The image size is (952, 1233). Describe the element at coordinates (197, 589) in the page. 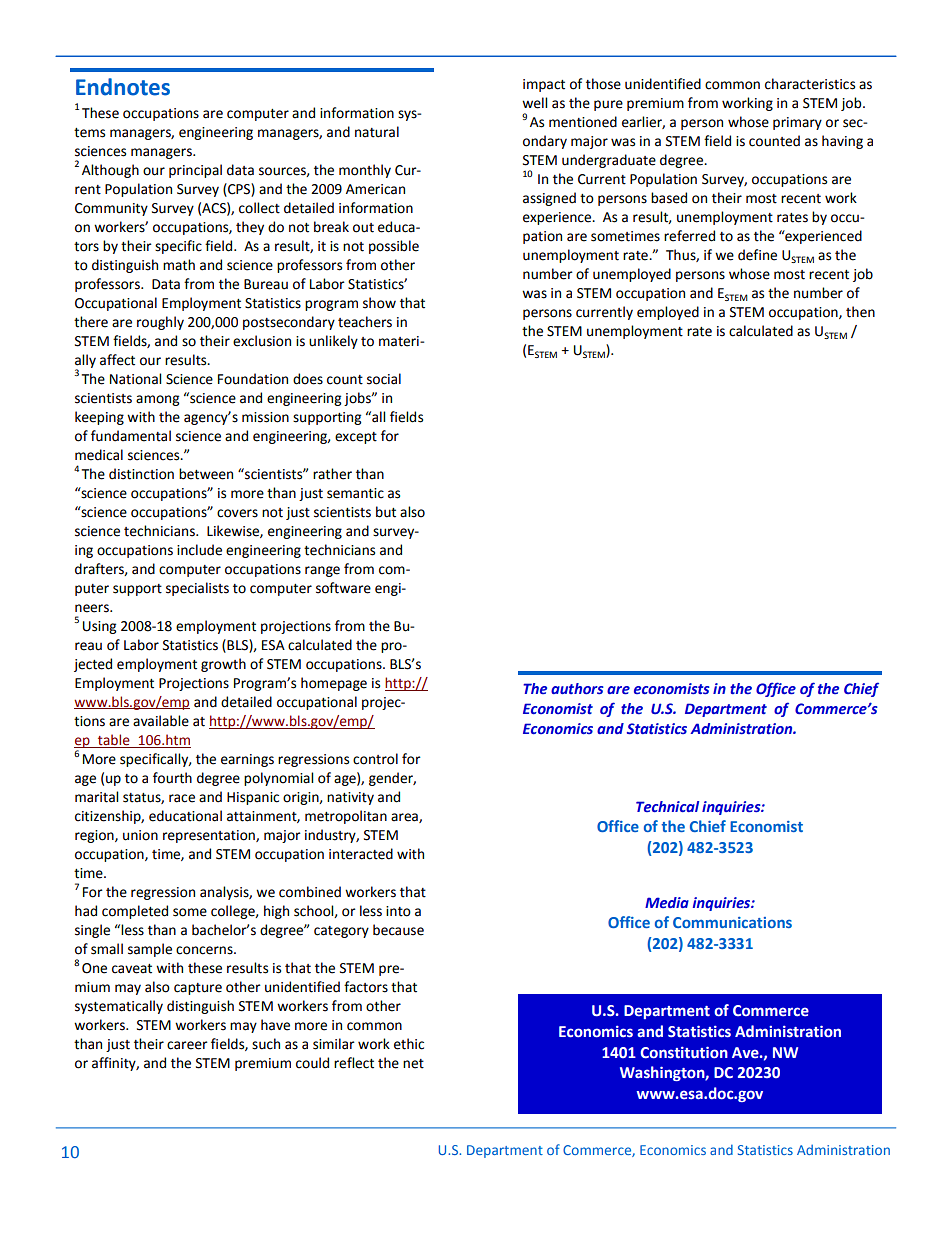

I see `specialists` at that location.
